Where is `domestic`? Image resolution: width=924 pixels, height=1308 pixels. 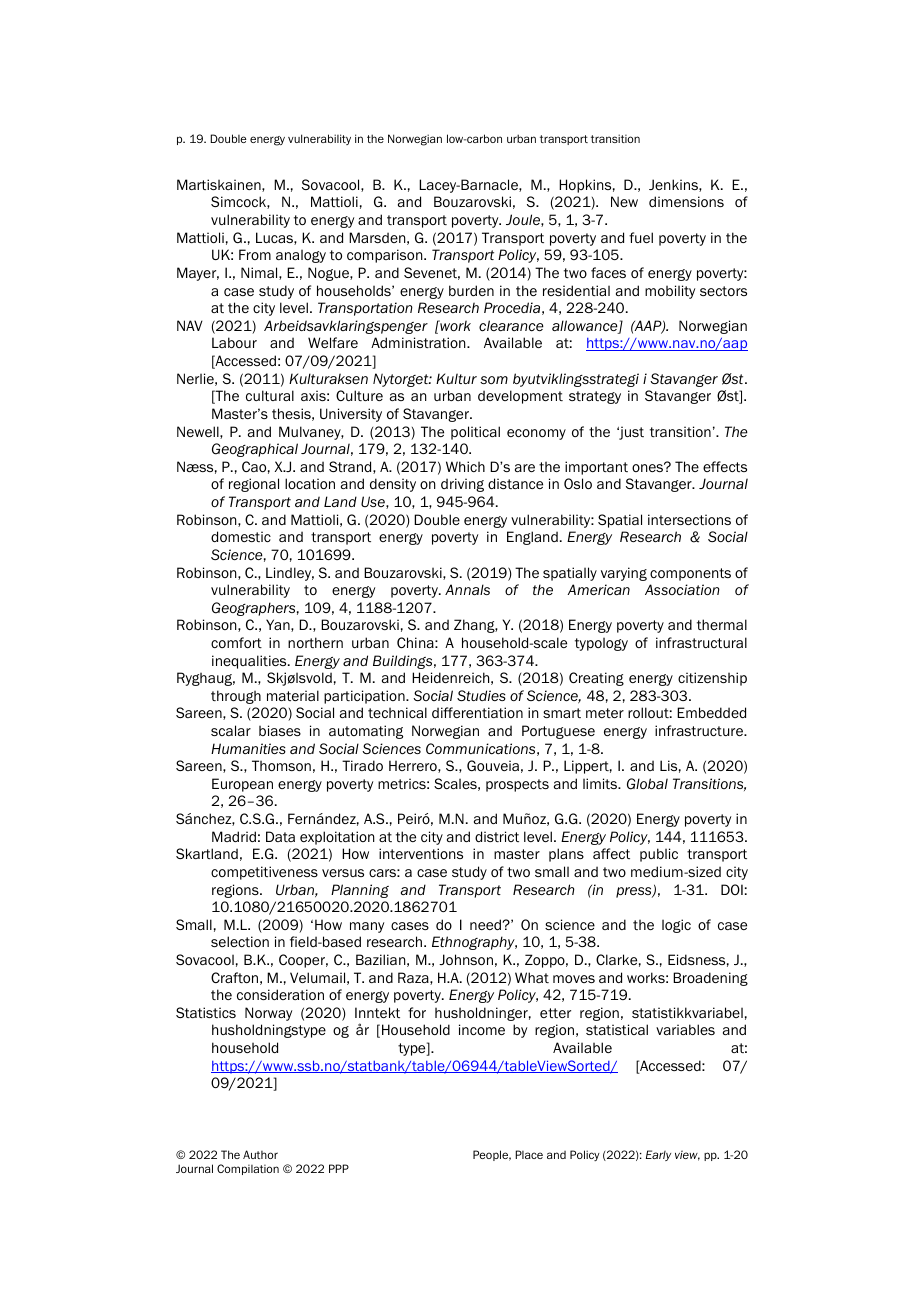 domestic is located at coordinates (241, 536).
